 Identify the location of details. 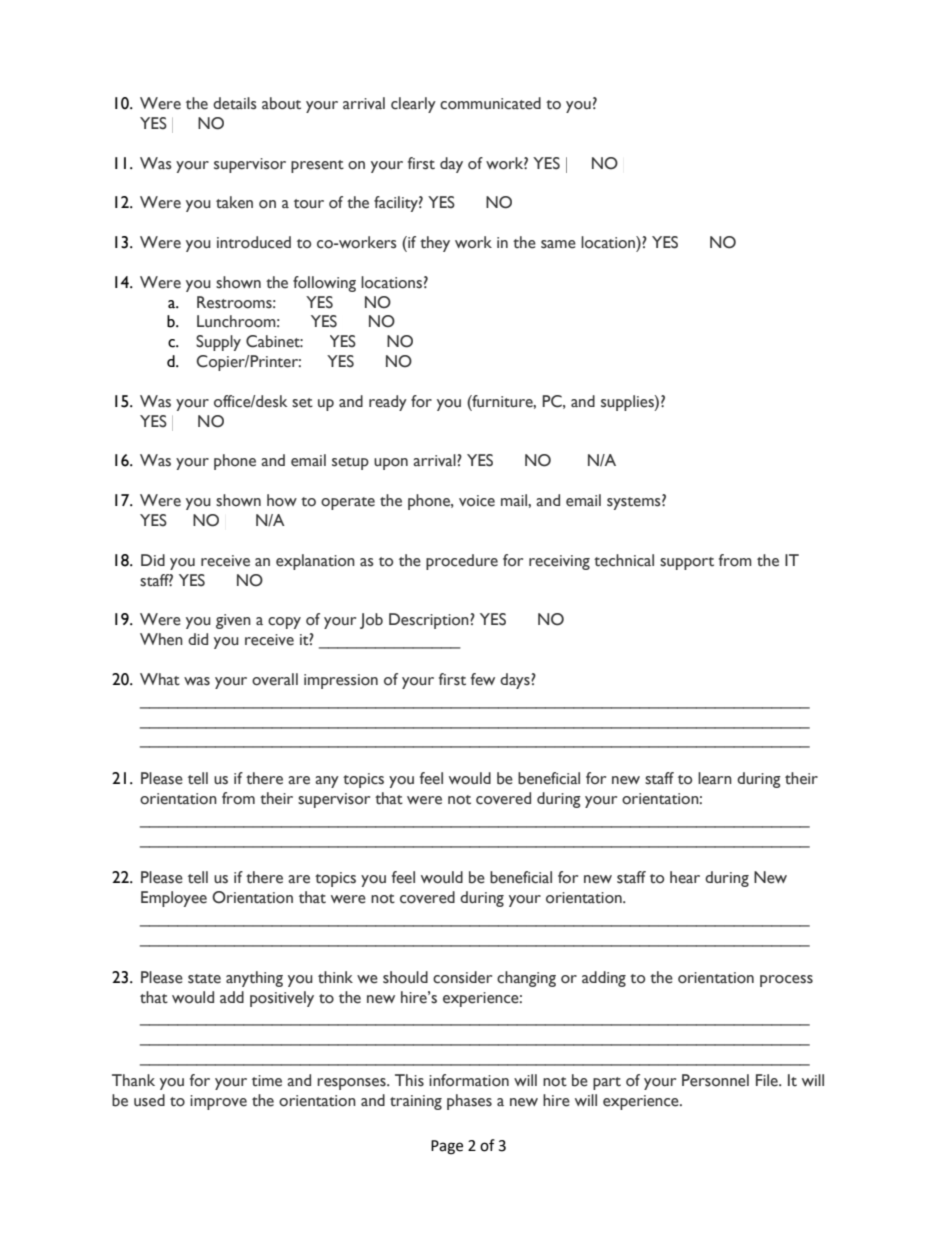
(235, 103).
